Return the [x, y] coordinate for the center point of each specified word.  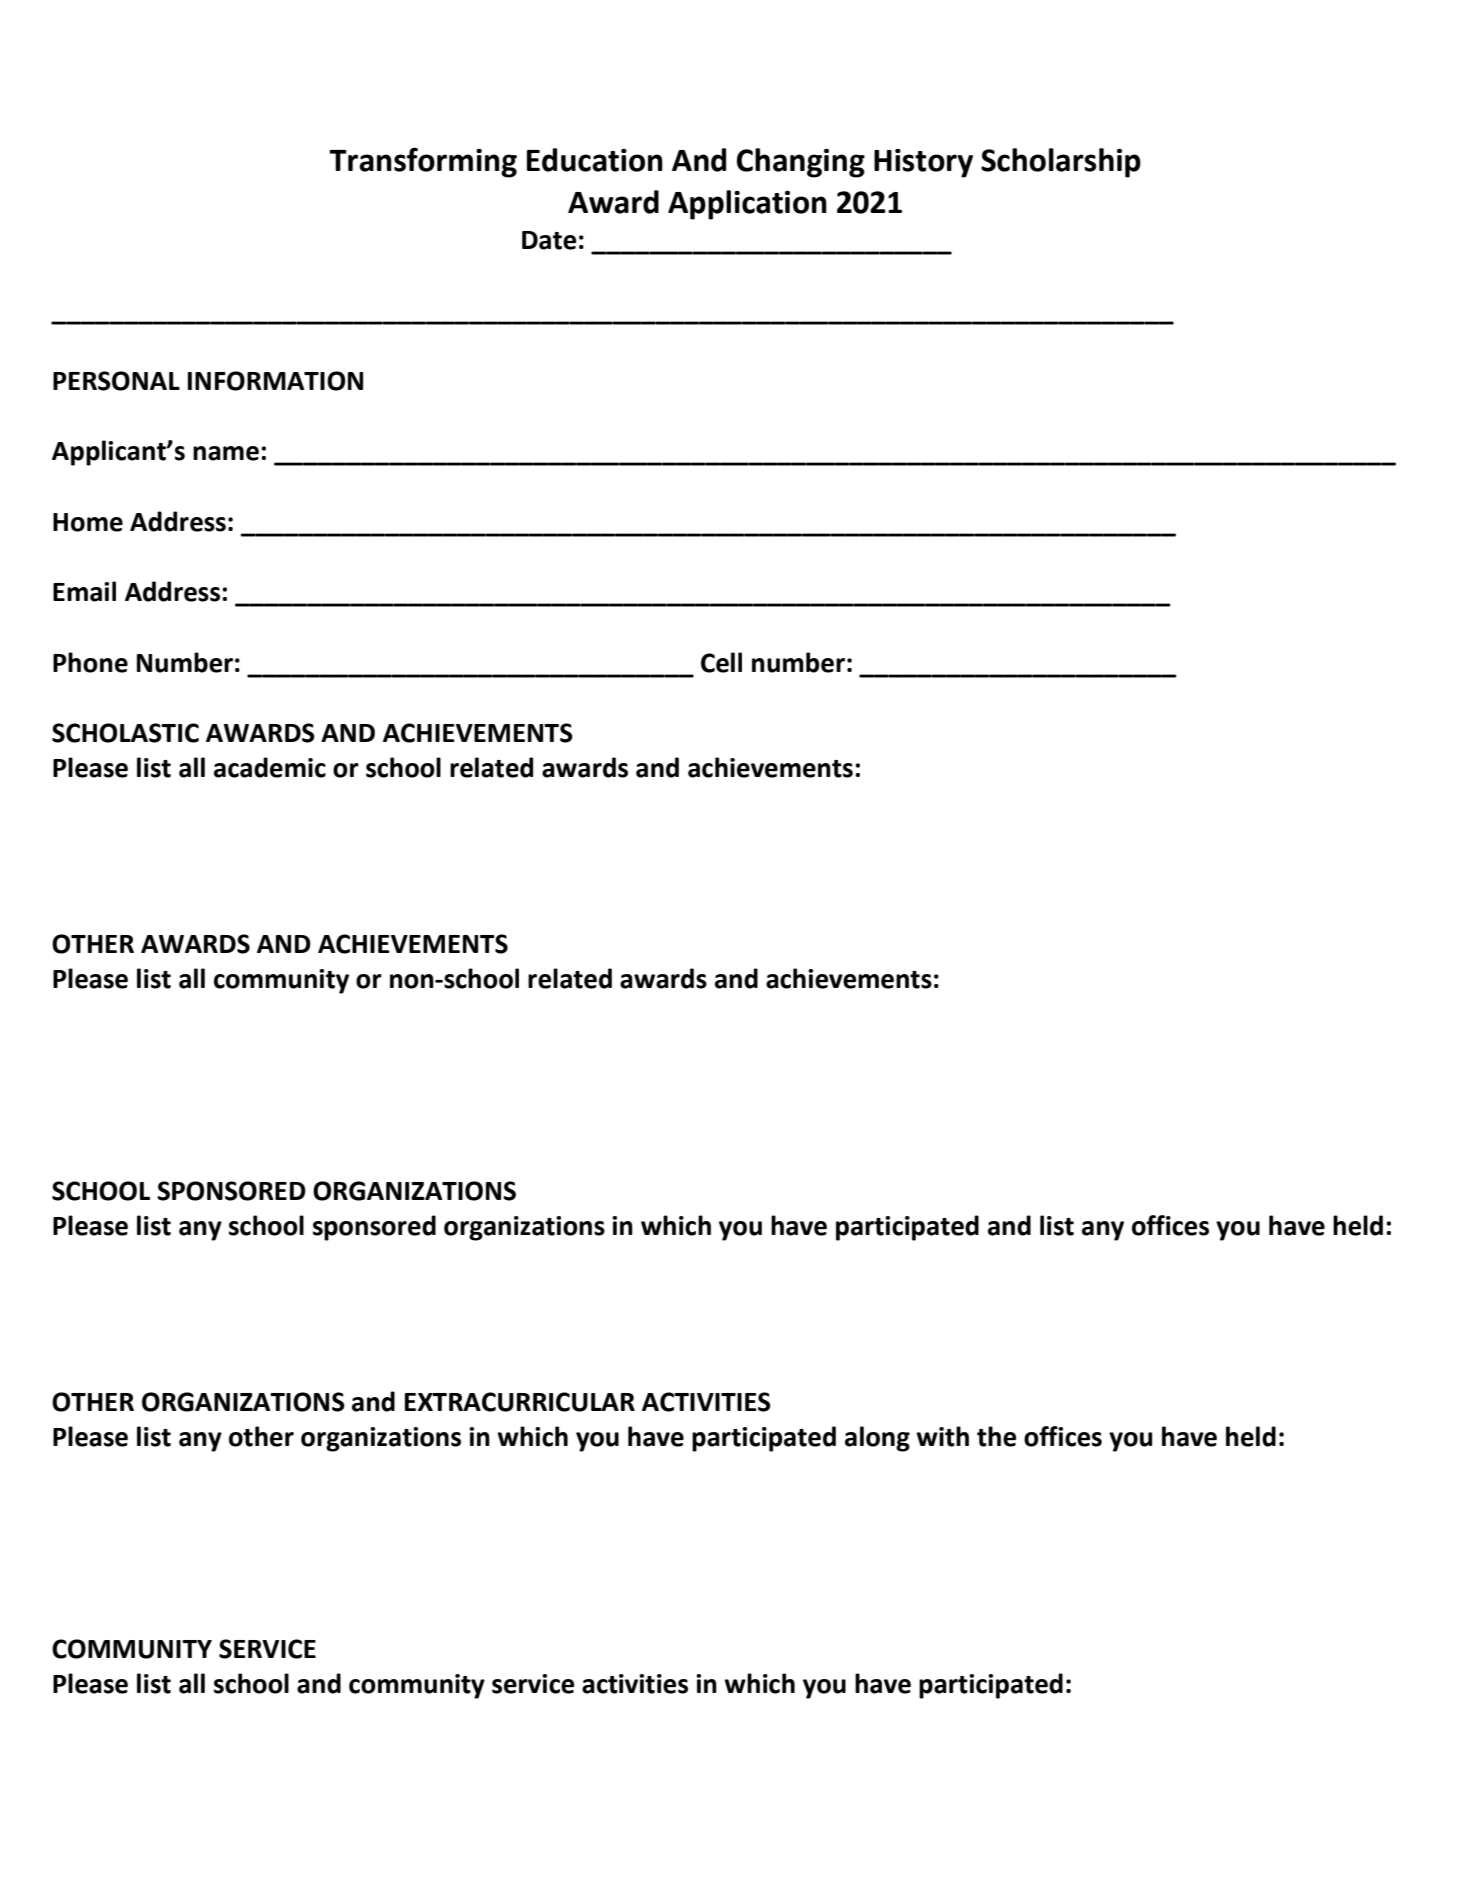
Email [84, 591]
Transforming [423, 162]
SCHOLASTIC [125, 733]
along [877, 1439]
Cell [721, 662]
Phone [90, 662]
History [923, 163]
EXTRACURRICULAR [520, 1402]
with [942, 1436]
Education [595, 160]
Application [747, 205]
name [226, 453]
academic [270, 767]
